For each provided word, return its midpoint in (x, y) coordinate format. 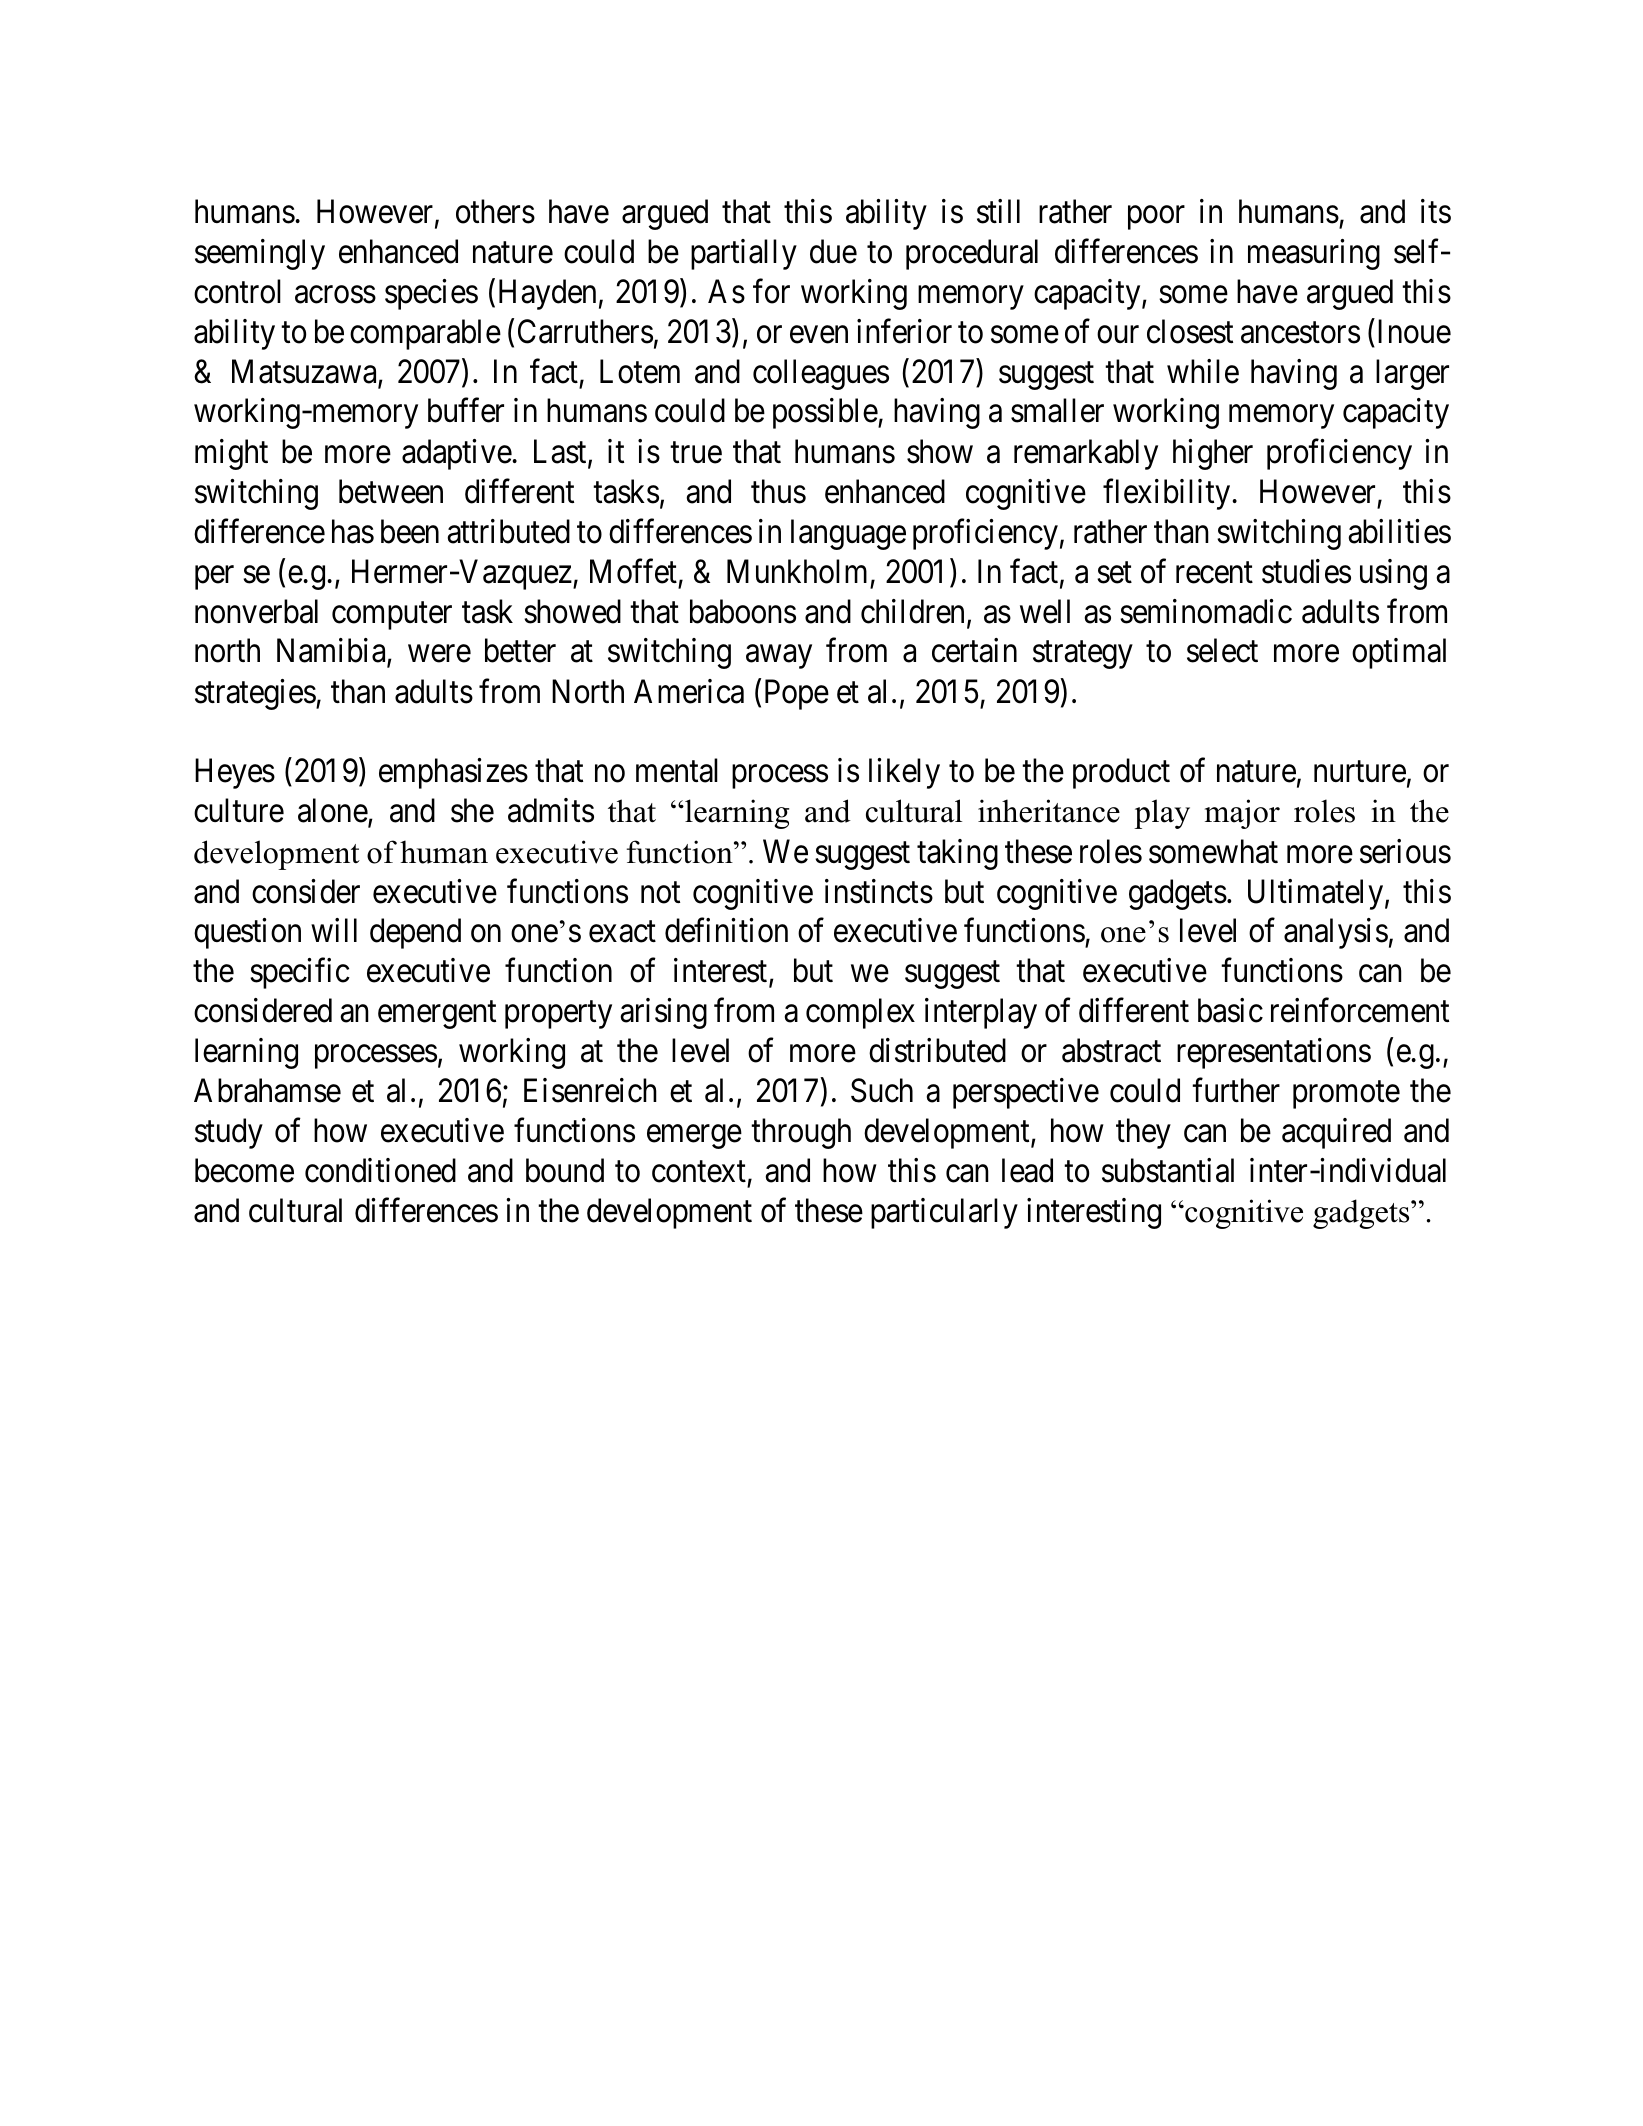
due (833, 251)
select (1222, 651)
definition (726, 931)
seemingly (260, 254)
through (801, 1133)
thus (778, 491)
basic (1230, 1010)
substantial (1168, 1170)
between (391, 491)
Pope (797, 694)
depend (415, 934)
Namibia (332, 652)
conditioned (380, 1170)
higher (1213, 454)
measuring (1314, 254)
